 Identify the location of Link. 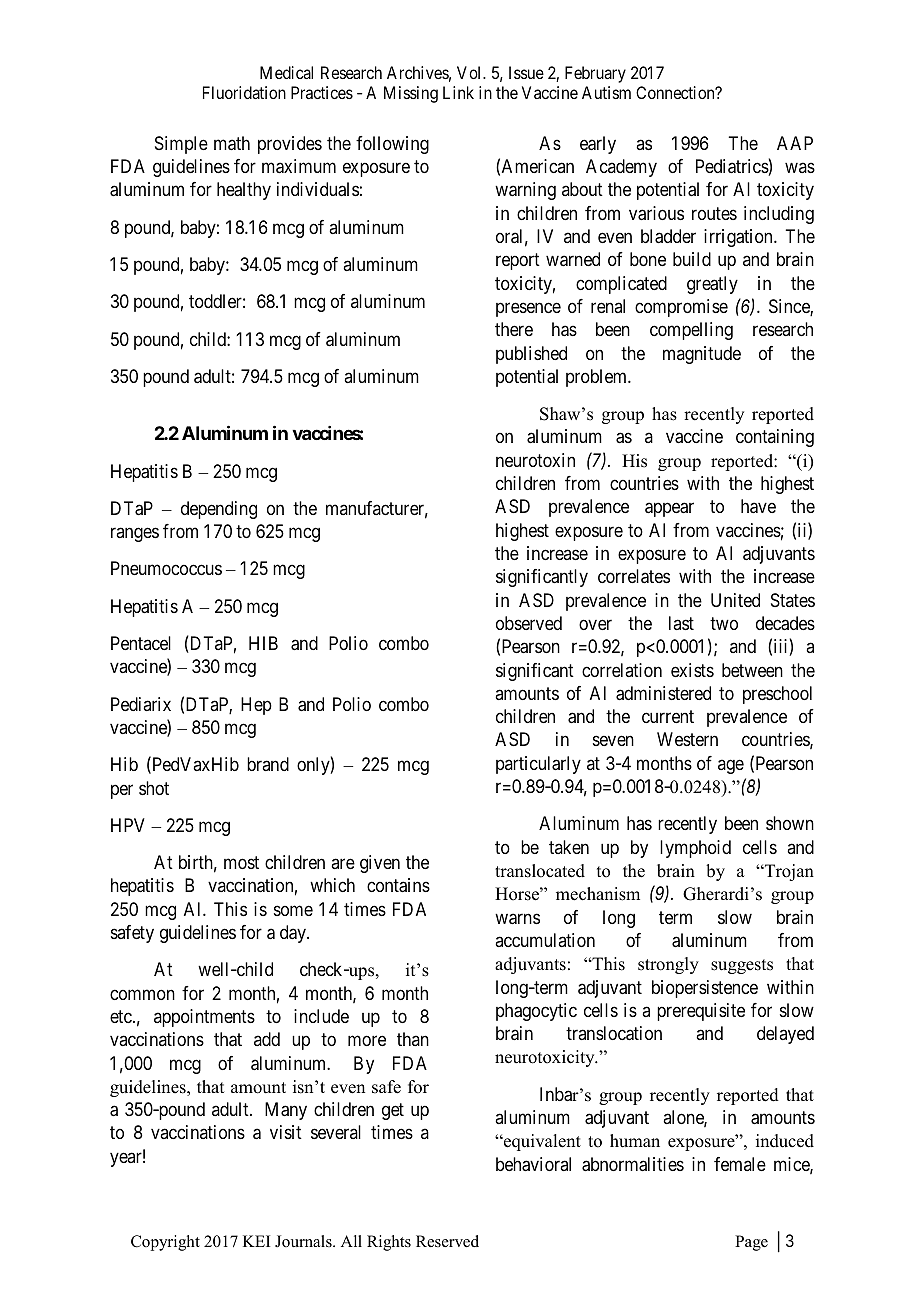
(458, 92).
